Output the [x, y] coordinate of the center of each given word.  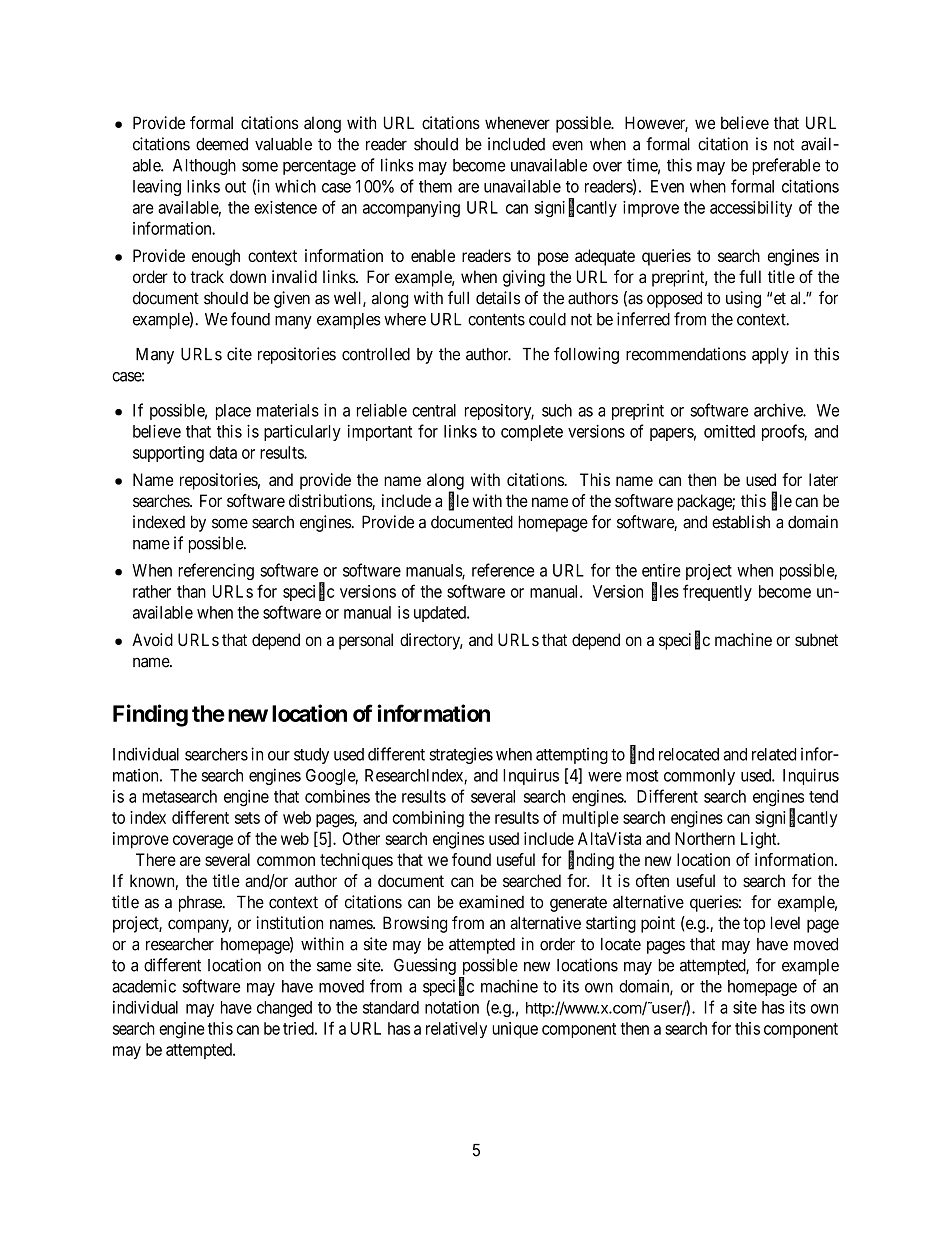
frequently [717, 592]
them [435, 186]
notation [452, 1007]
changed [284, 1009]
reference [503, 570]
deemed [222, 144]
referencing [216, 571]
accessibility [751, 209]
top [754, 925]
